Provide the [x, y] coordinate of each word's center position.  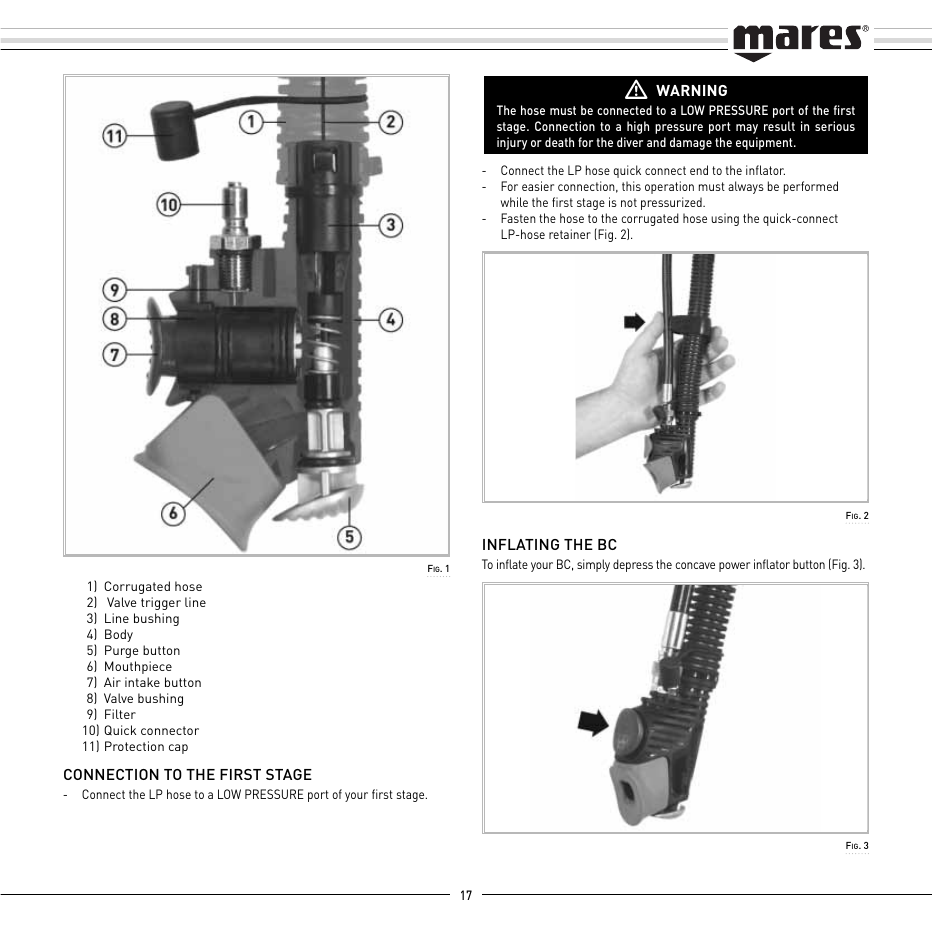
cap [178, 749]
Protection [134, 746]
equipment [765, 143]
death [559, 142]
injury [512, 143]
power [734, 567]
